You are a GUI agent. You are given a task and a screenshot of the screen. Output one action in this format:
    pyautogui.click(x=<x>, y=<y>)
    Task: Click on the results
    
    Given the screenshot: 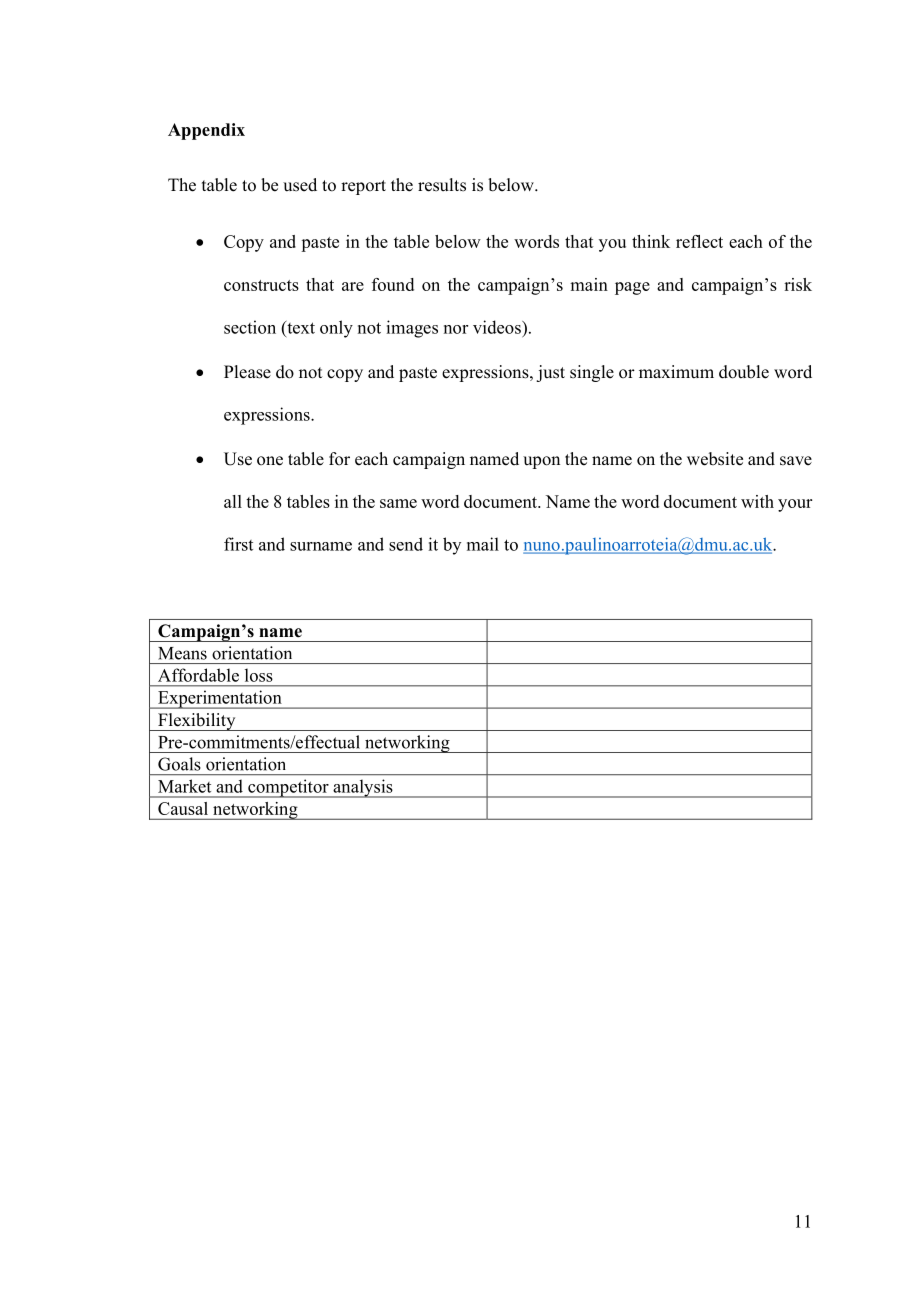 What is the action you would take?
    pyautogui.click(x=442, y=185)
